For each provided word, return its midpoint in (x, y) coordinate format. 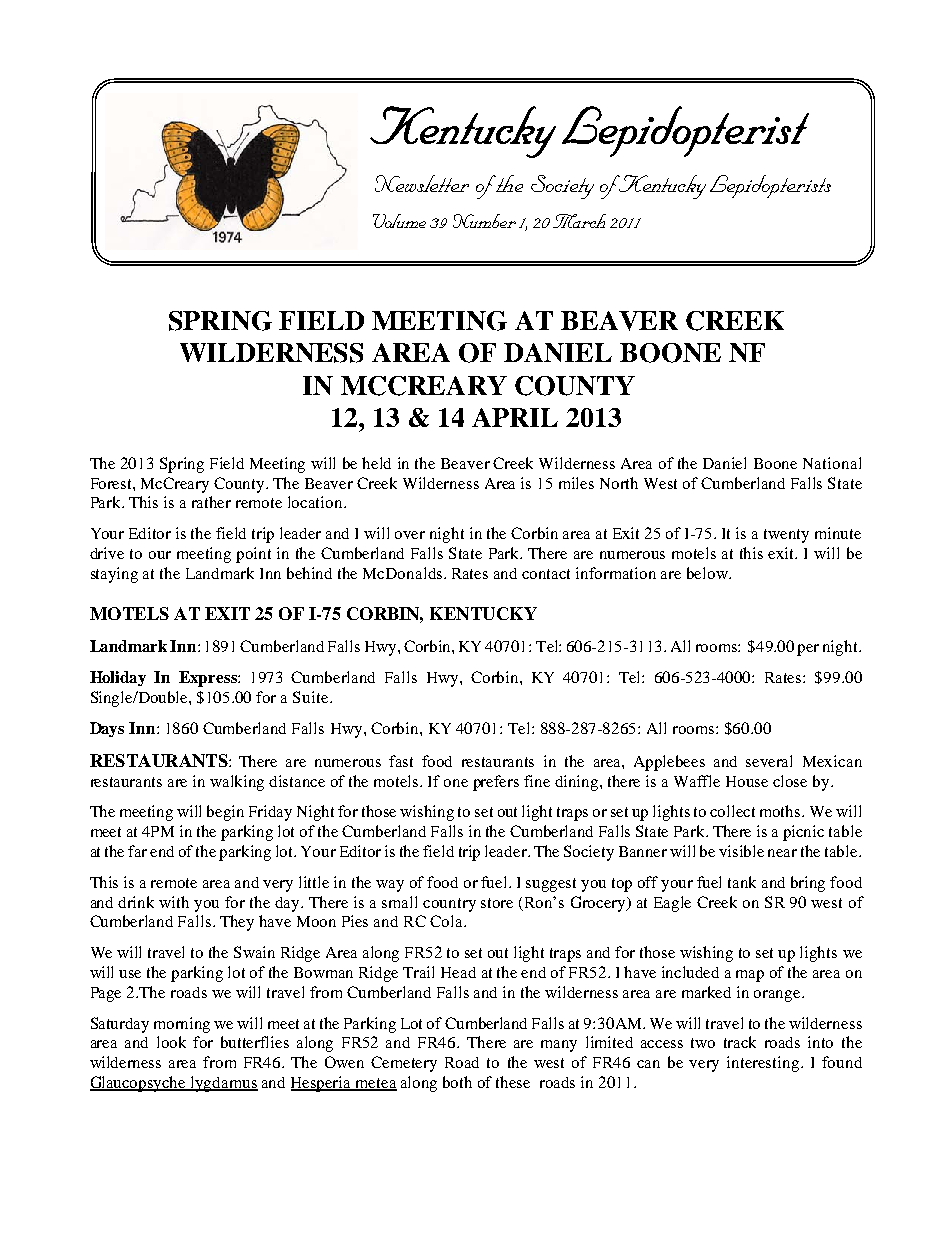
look (171, 1042)
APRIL (515, 417)
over (410, 535)
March (579, 221)
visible (741, 851)
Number (484, 221)
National (832, 463)
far (137, 851)
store (497, 903)
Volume (399, 221)
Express (209, 679)
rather (211, 502)
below (708, 573)
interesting (764, 1064)
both (457, 1082)
